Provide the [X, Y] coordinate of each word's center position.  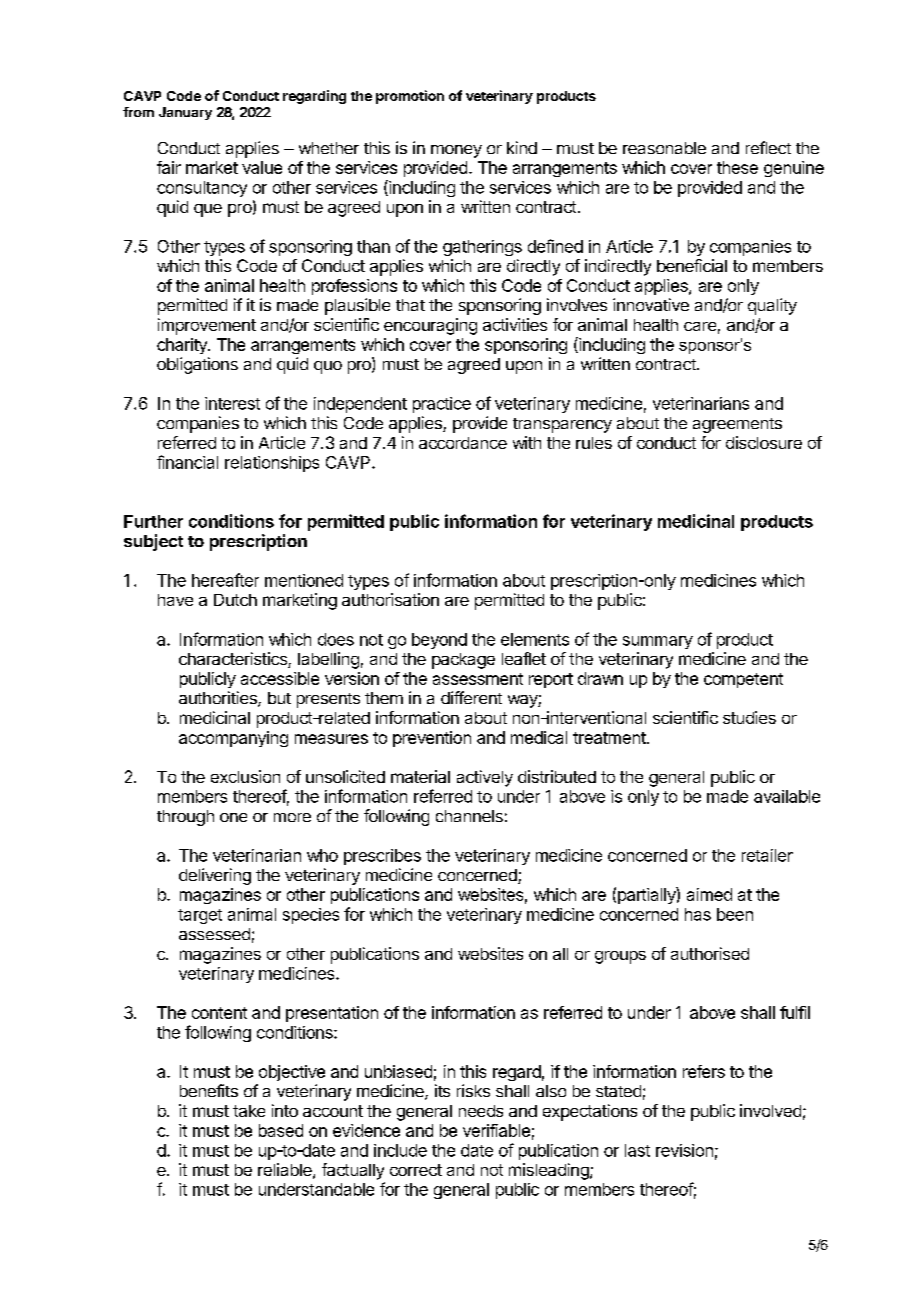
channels [469, 816]
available [787, 796]
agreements [737, 425]
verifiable [496, 1130]
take [249, 1111]
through [185, 818]
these [737, 167]
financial [187, 462]
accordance [463, 443]
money [456, 151]
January [185, 113]
